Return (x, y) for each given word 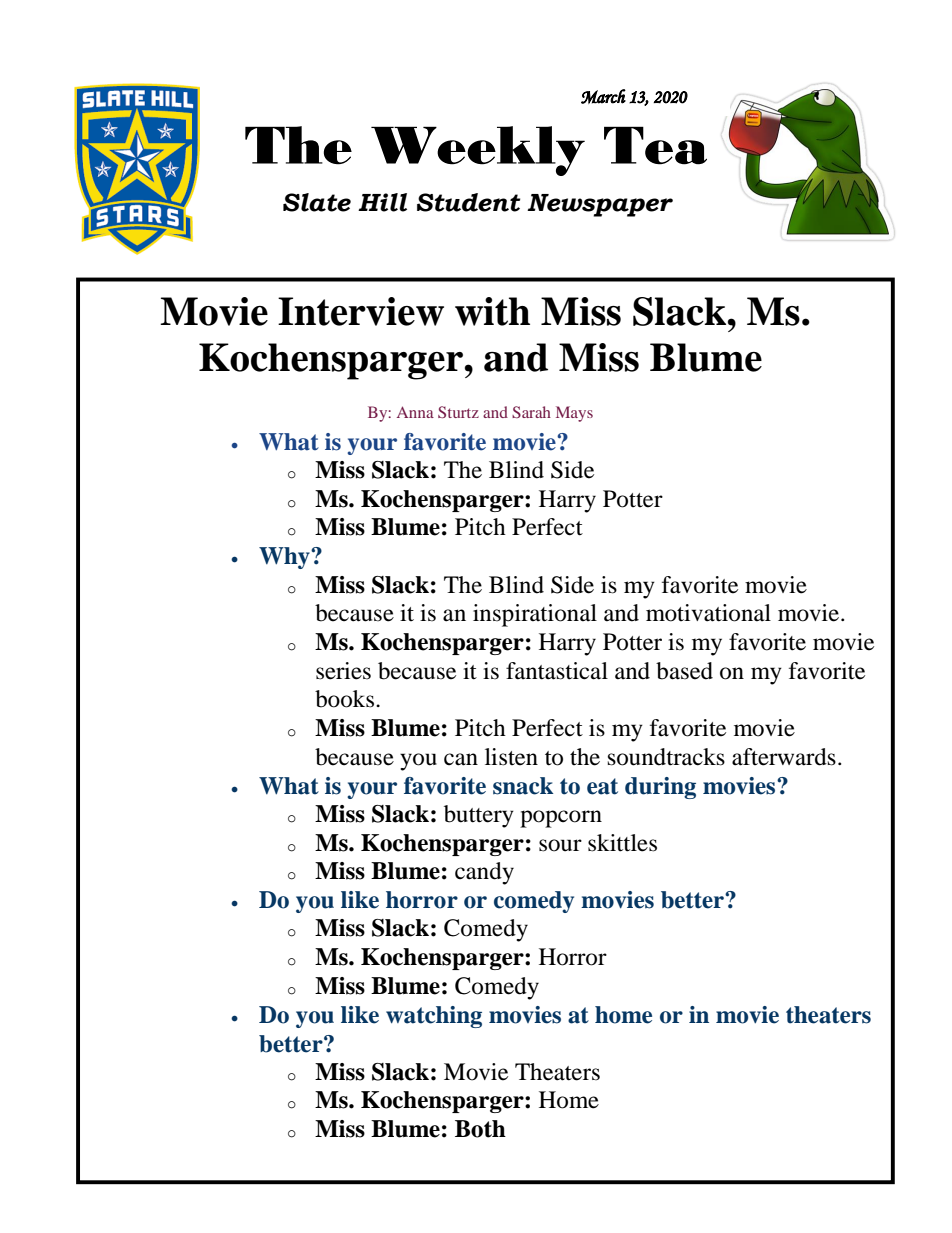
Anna (415, 412)
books (344, 699)
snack (523, 786)
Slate (317, 202)
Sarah (531, 412)
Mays (574, 414)
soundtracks (666, 757)
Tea (655, 145)
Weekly (478, 151)
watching (434, 1017)
